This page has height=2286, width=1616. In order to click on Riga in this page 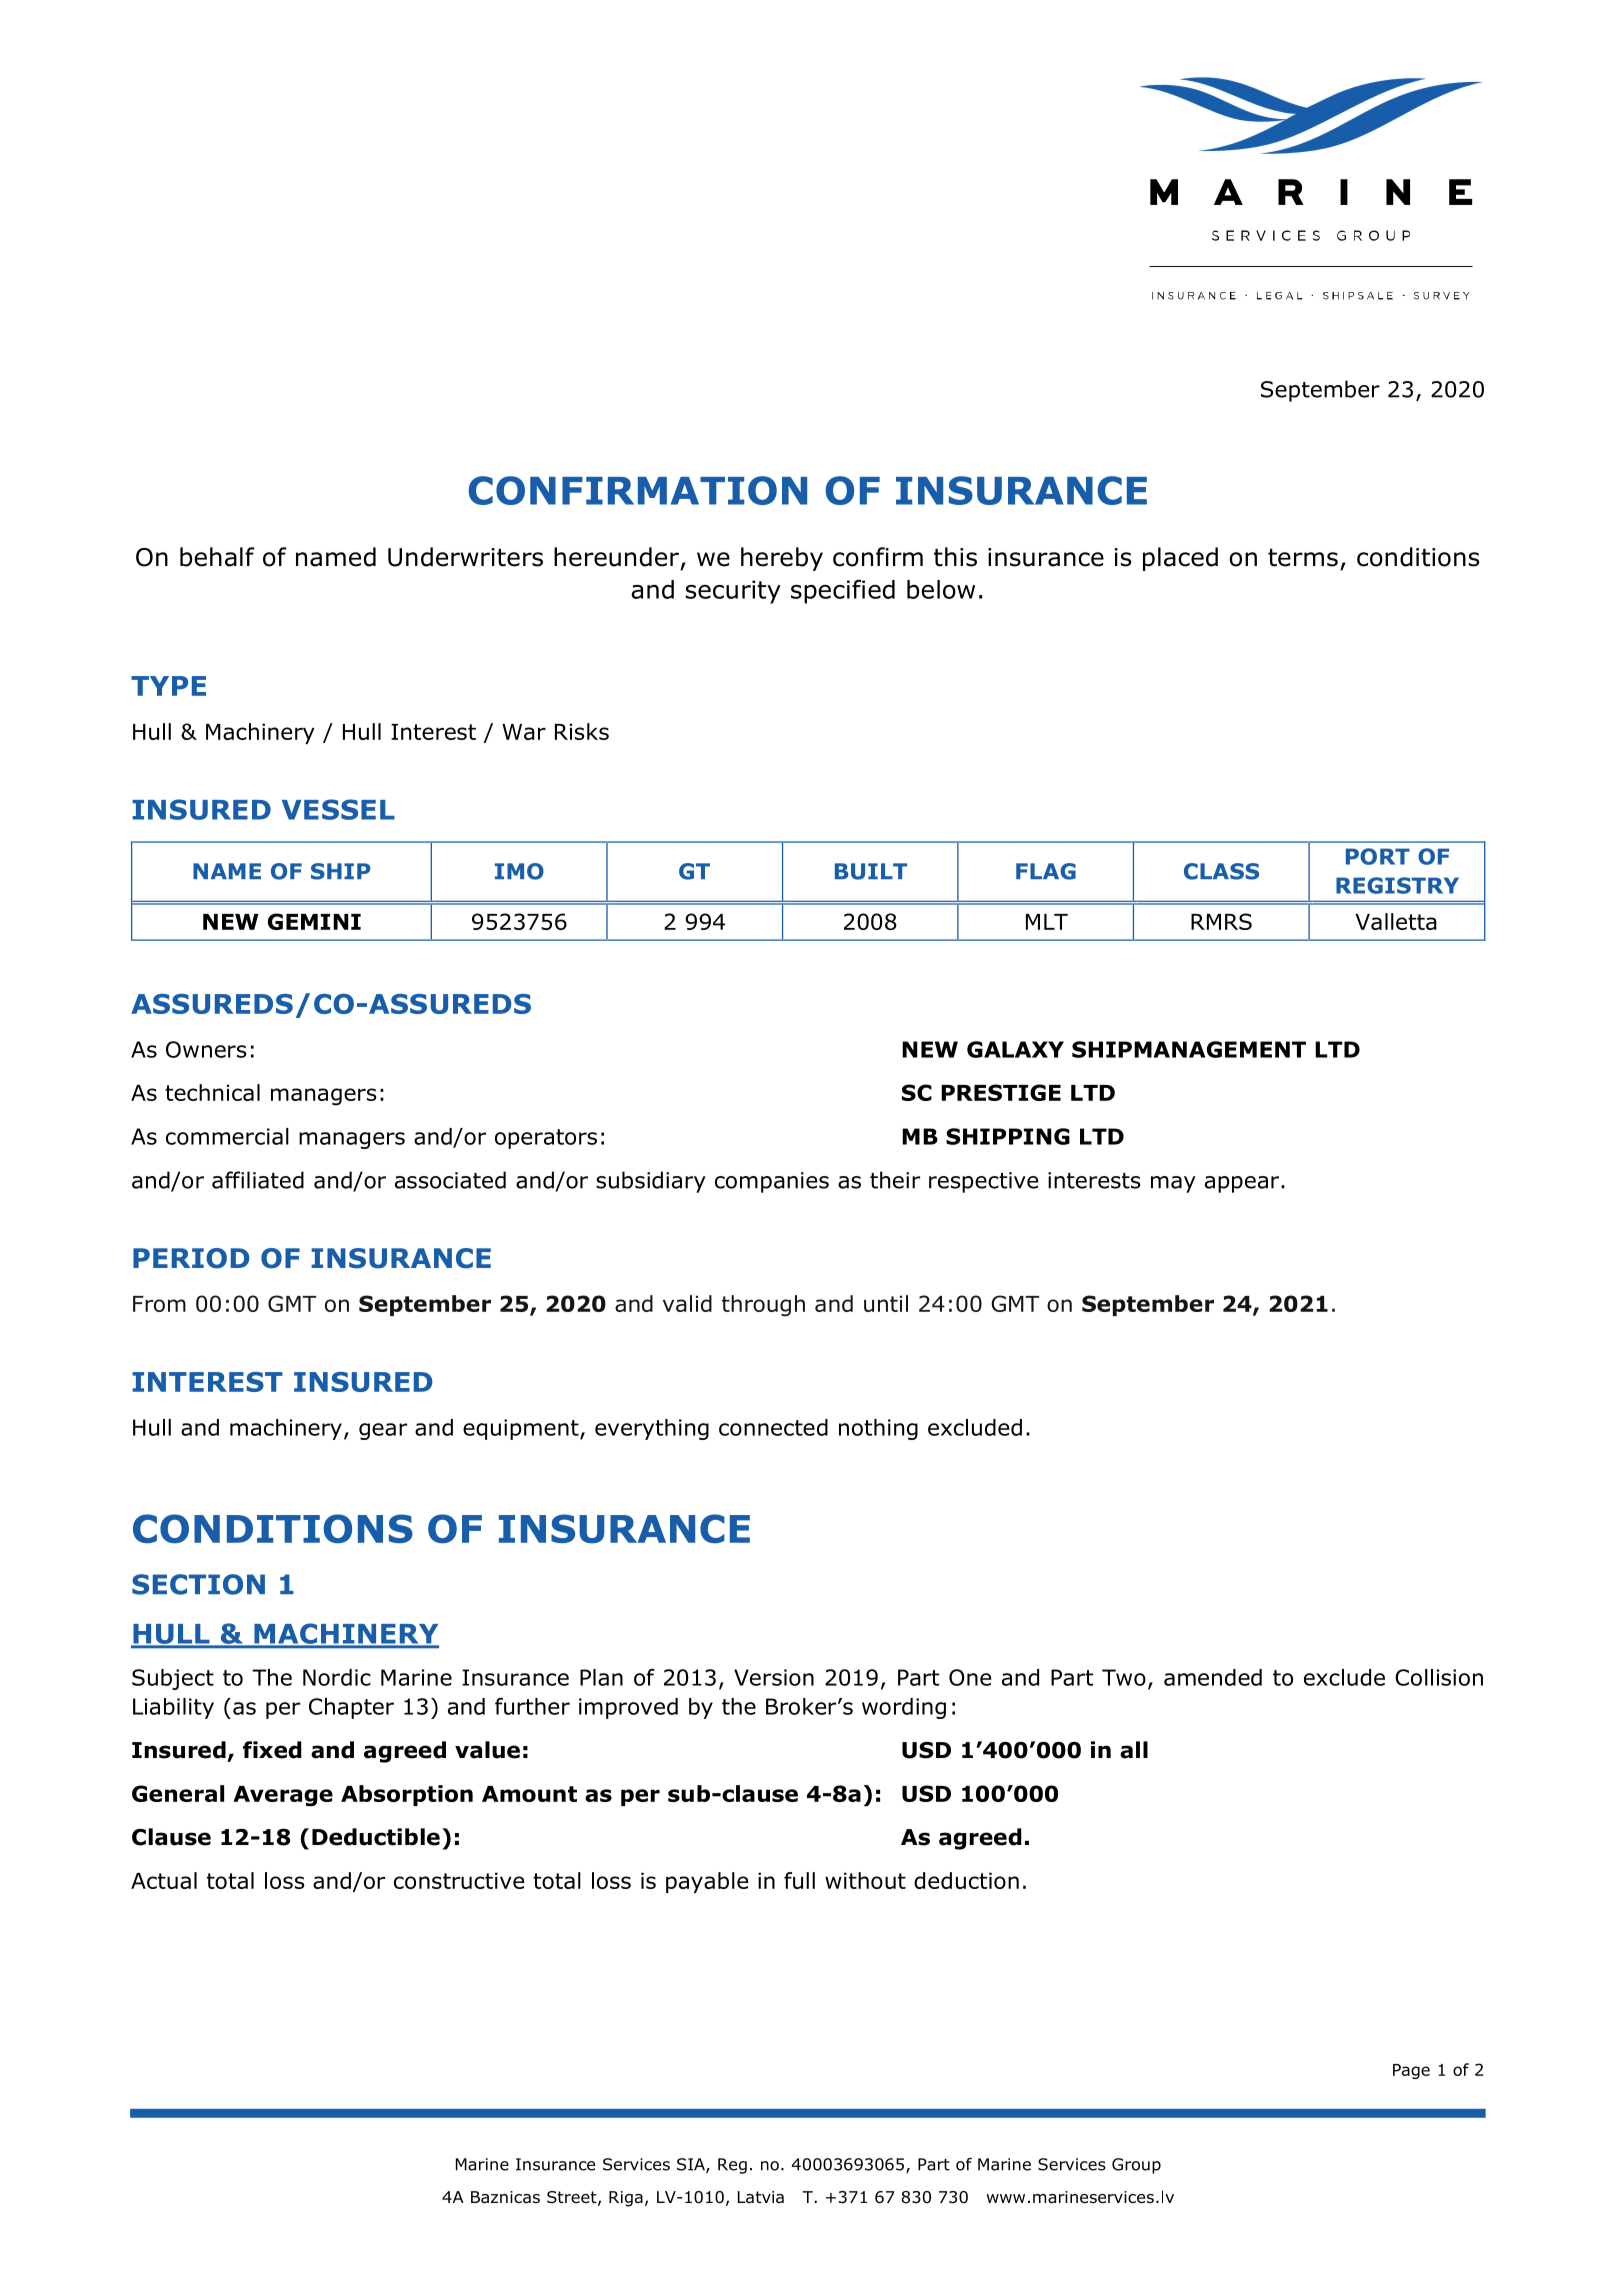, I will do `click(626, 2199)`.
